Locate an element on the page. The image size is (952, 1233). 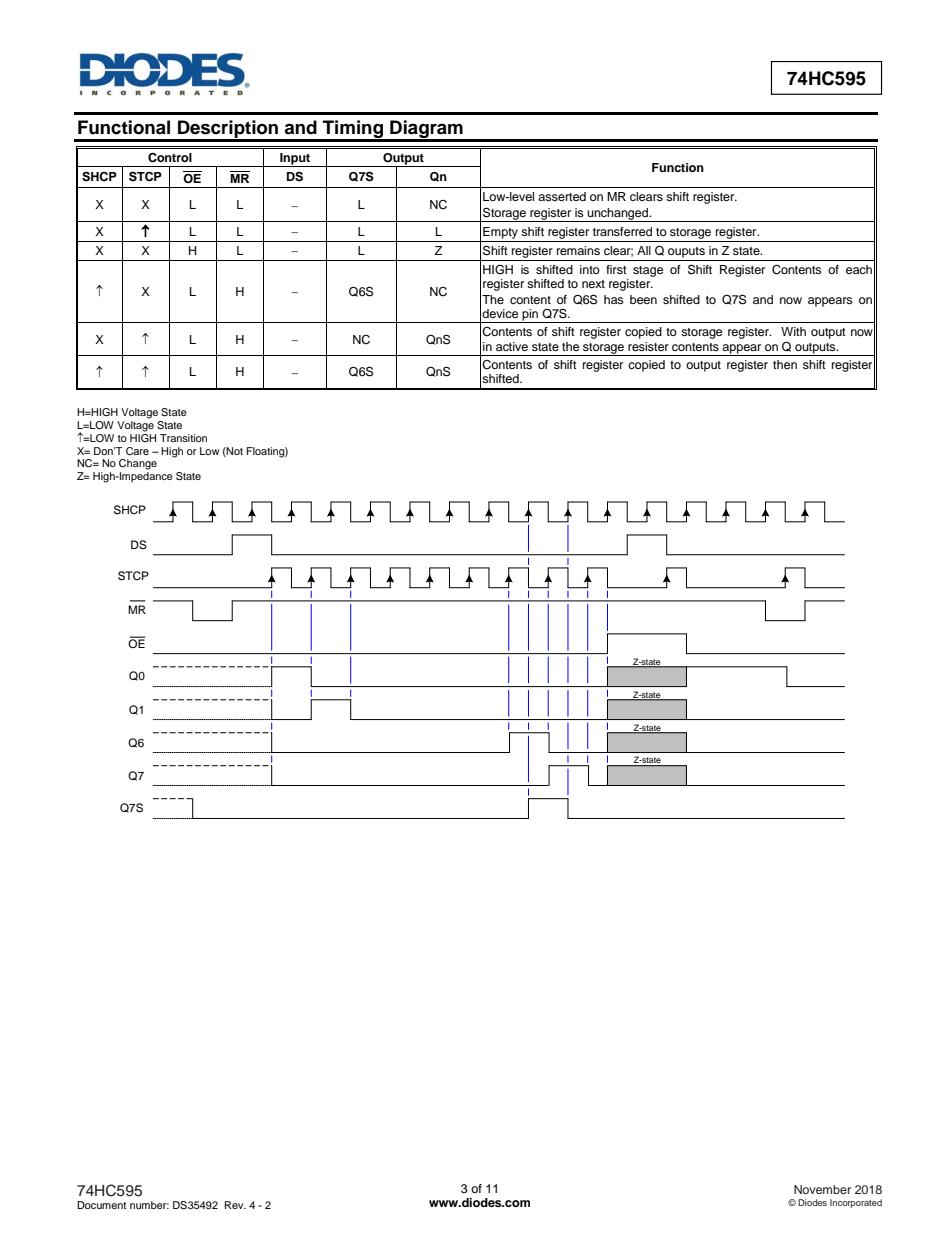
each is located at coordinates (859, 269).
